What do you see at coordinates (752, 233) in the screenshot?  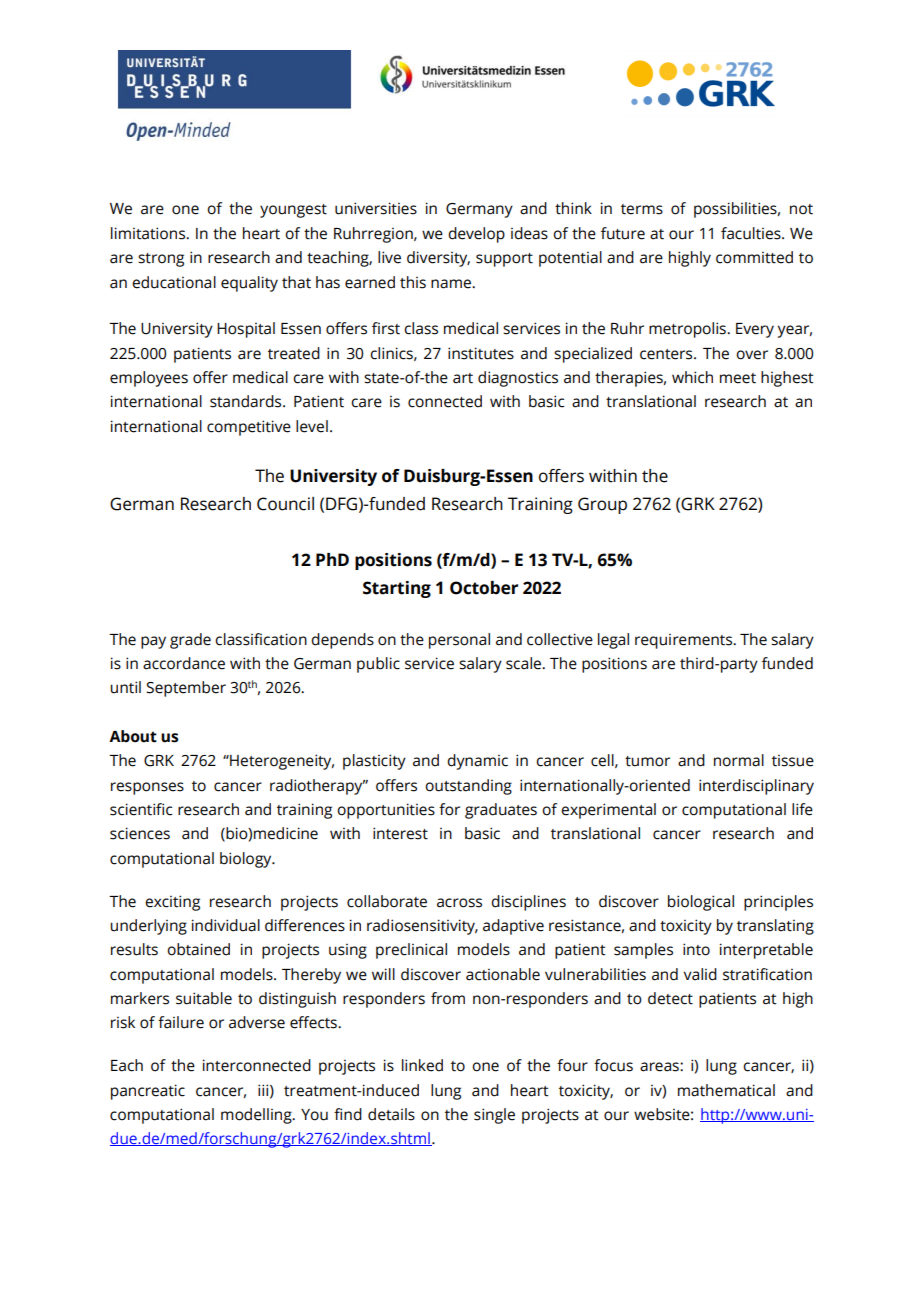 I see `faculties` at bounding box center [752, 233].
